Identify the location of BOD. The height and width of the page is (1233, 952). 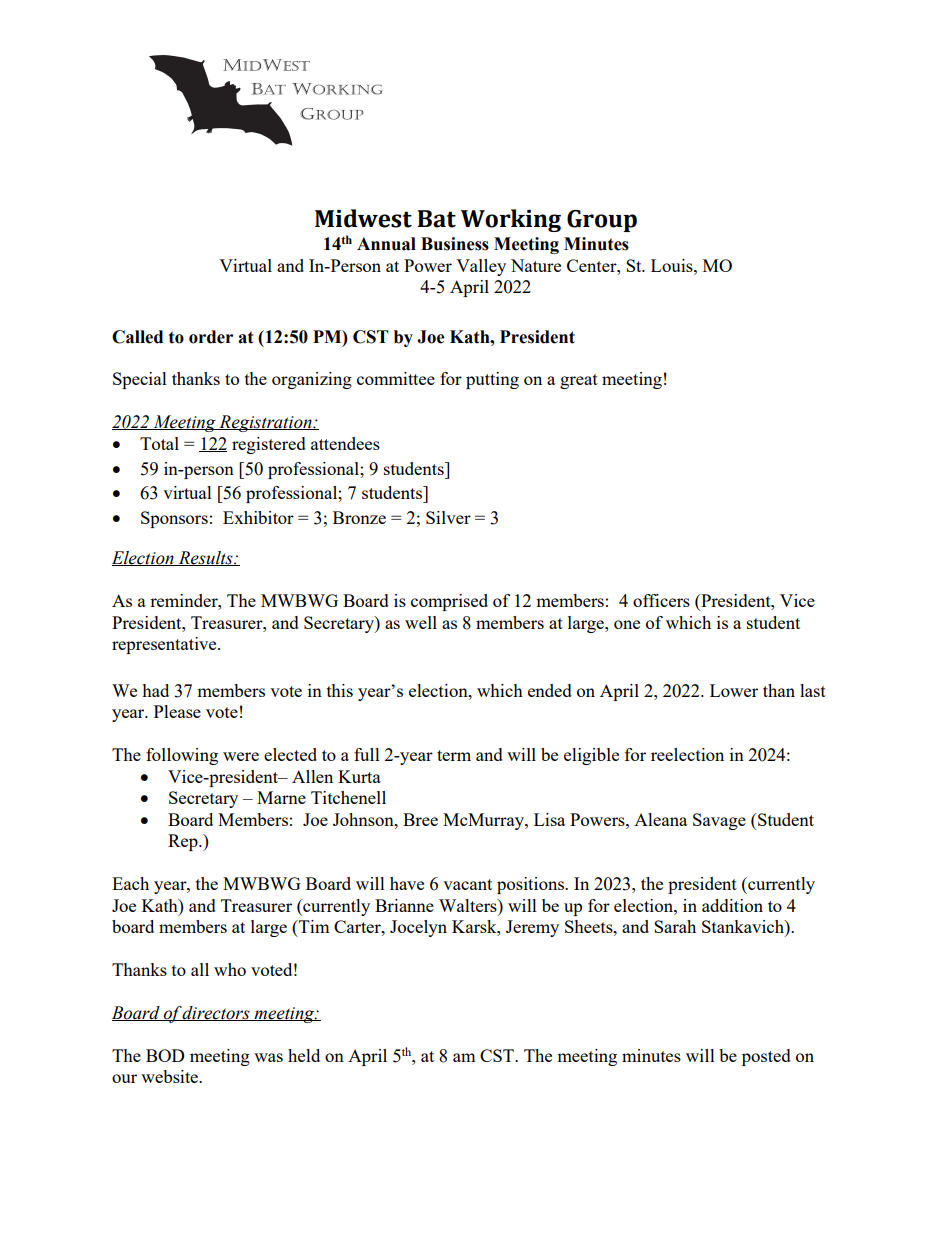
(165, 1055).
